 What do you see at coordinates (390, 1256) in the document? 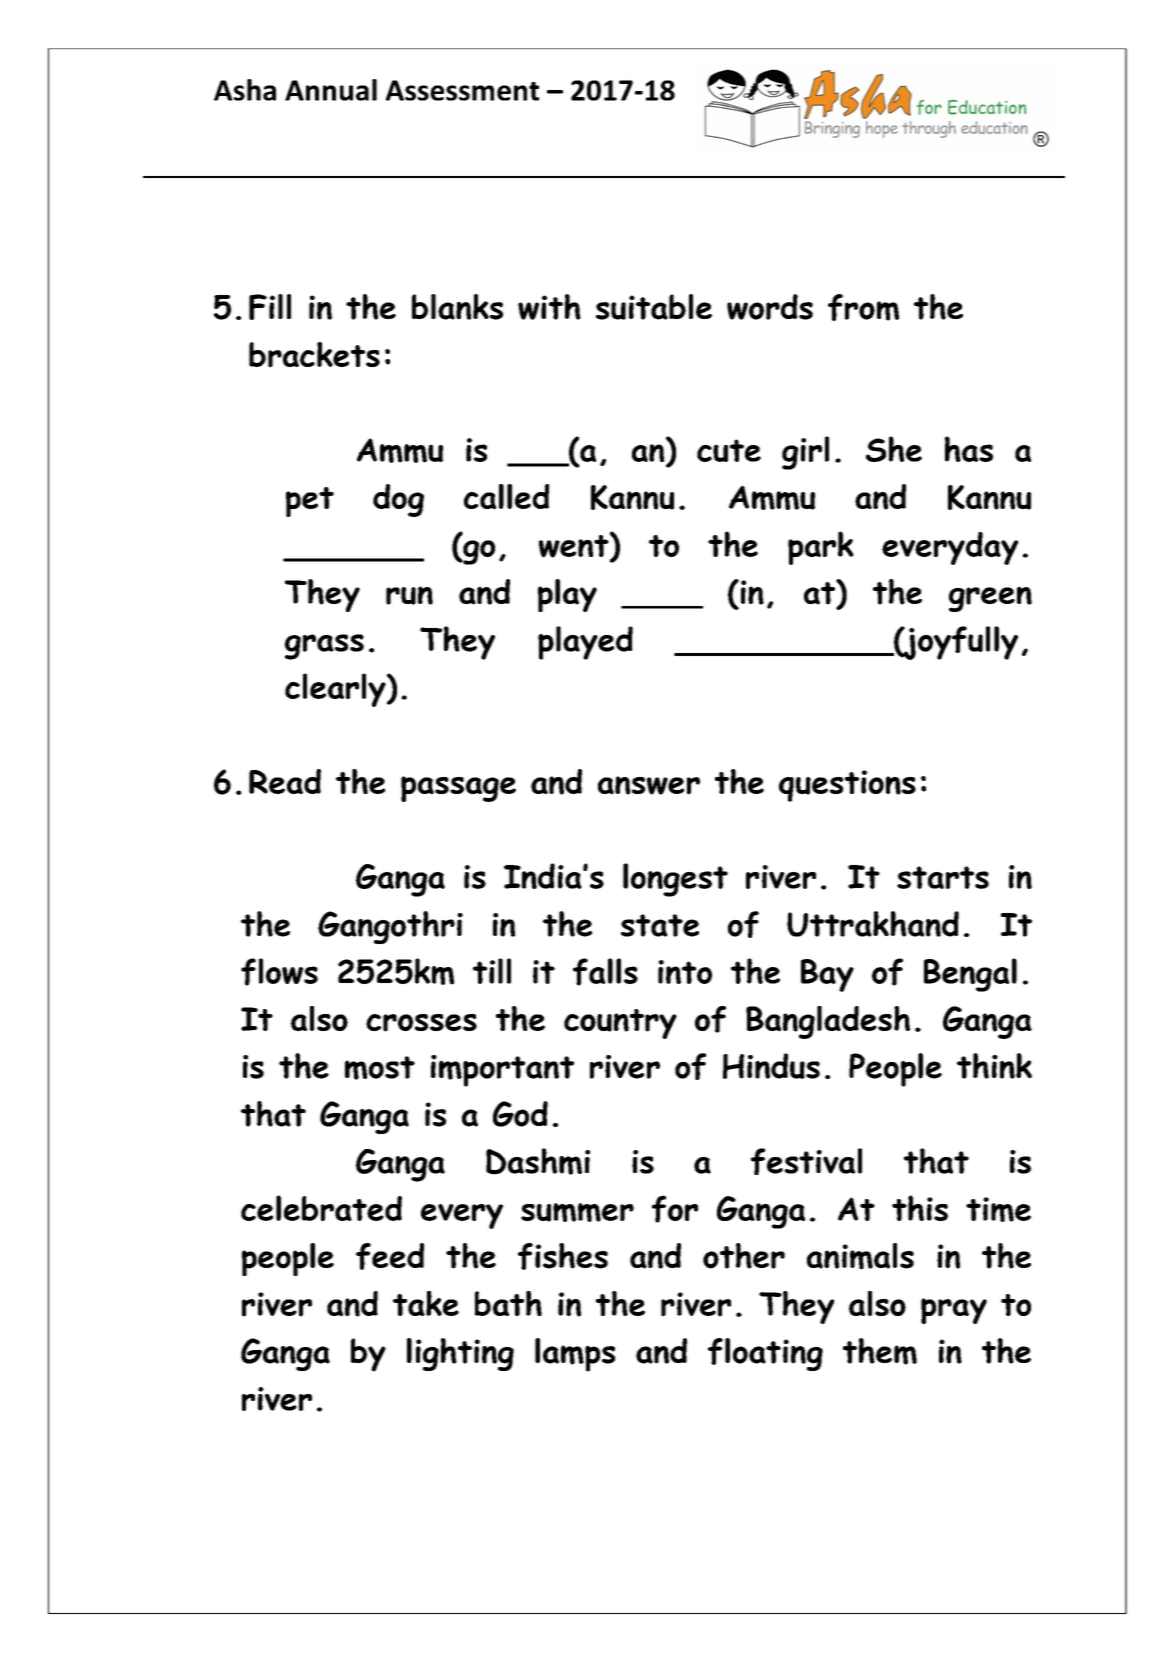
I see `feed` at bounding box center [390, 1256].
